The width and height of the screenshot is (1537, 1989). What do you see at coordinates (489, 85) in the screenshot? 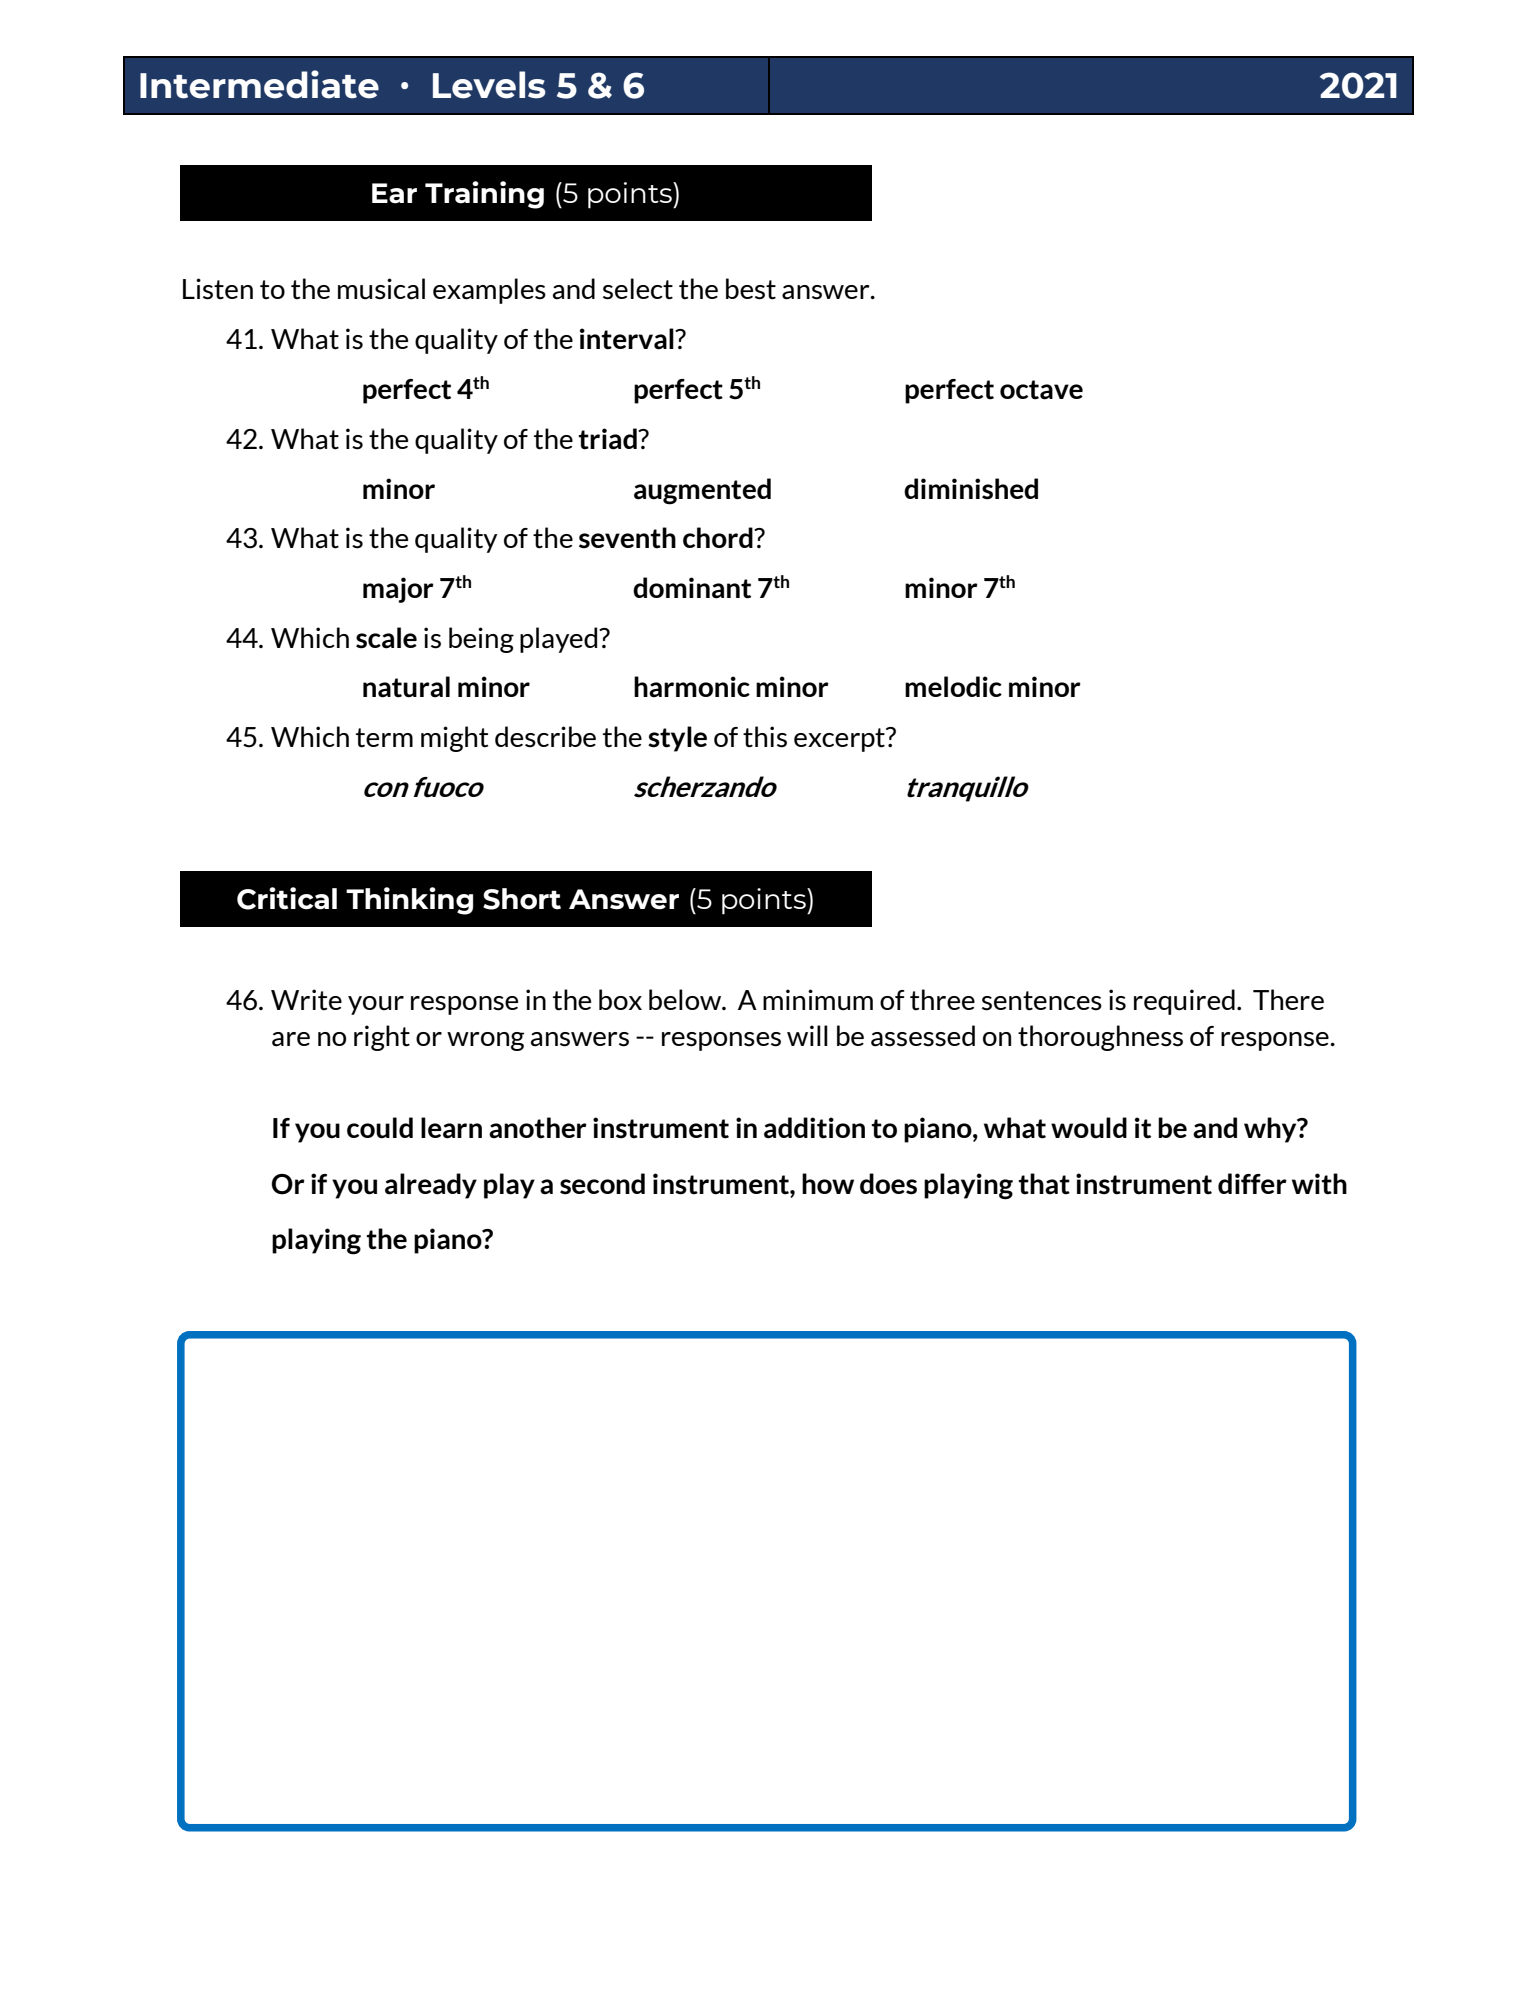
I see `Levels` at bounding box center [489, 85].
